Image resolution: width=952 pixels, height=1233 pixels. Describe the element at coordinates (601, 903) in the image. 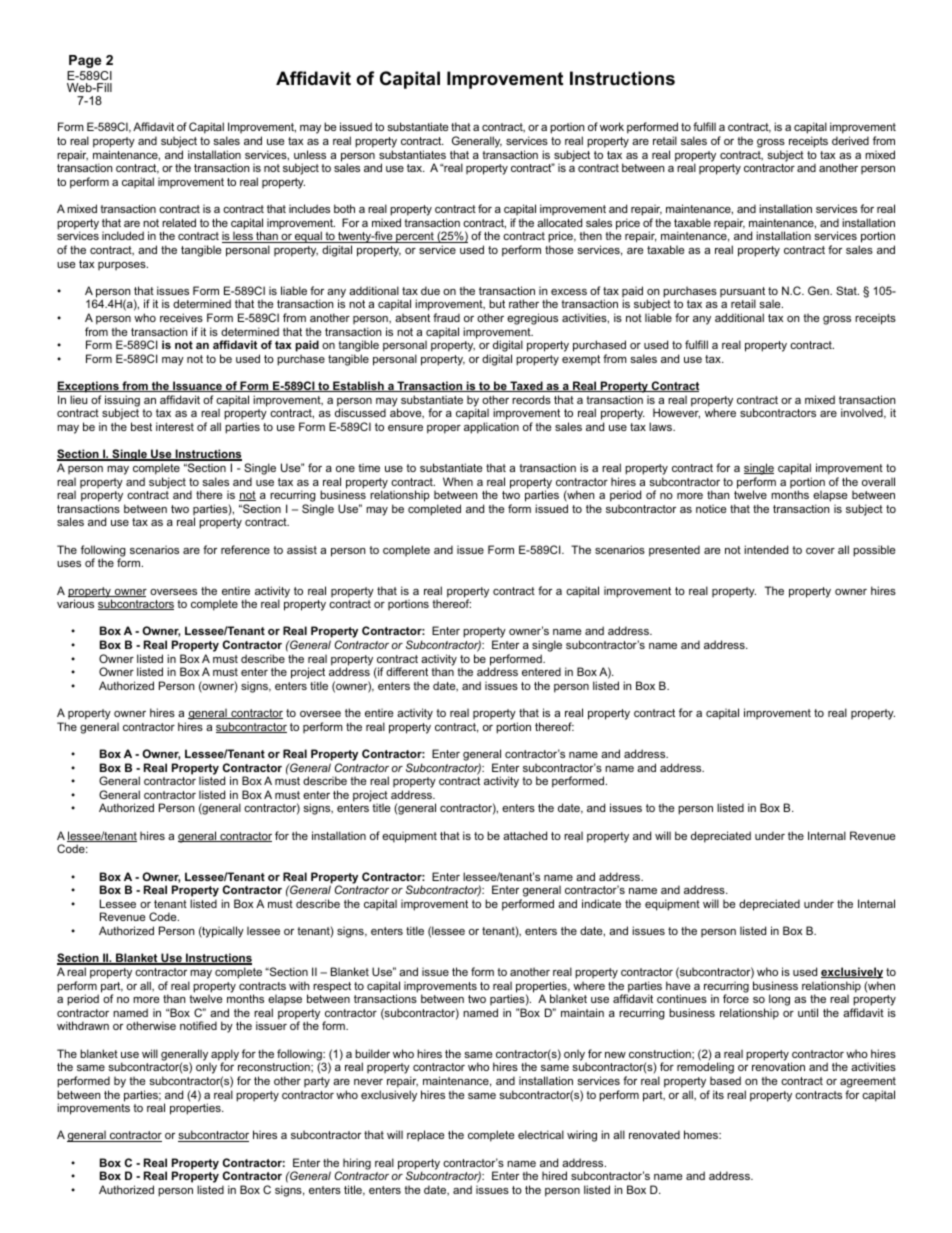

I see `indicate` at that location.
